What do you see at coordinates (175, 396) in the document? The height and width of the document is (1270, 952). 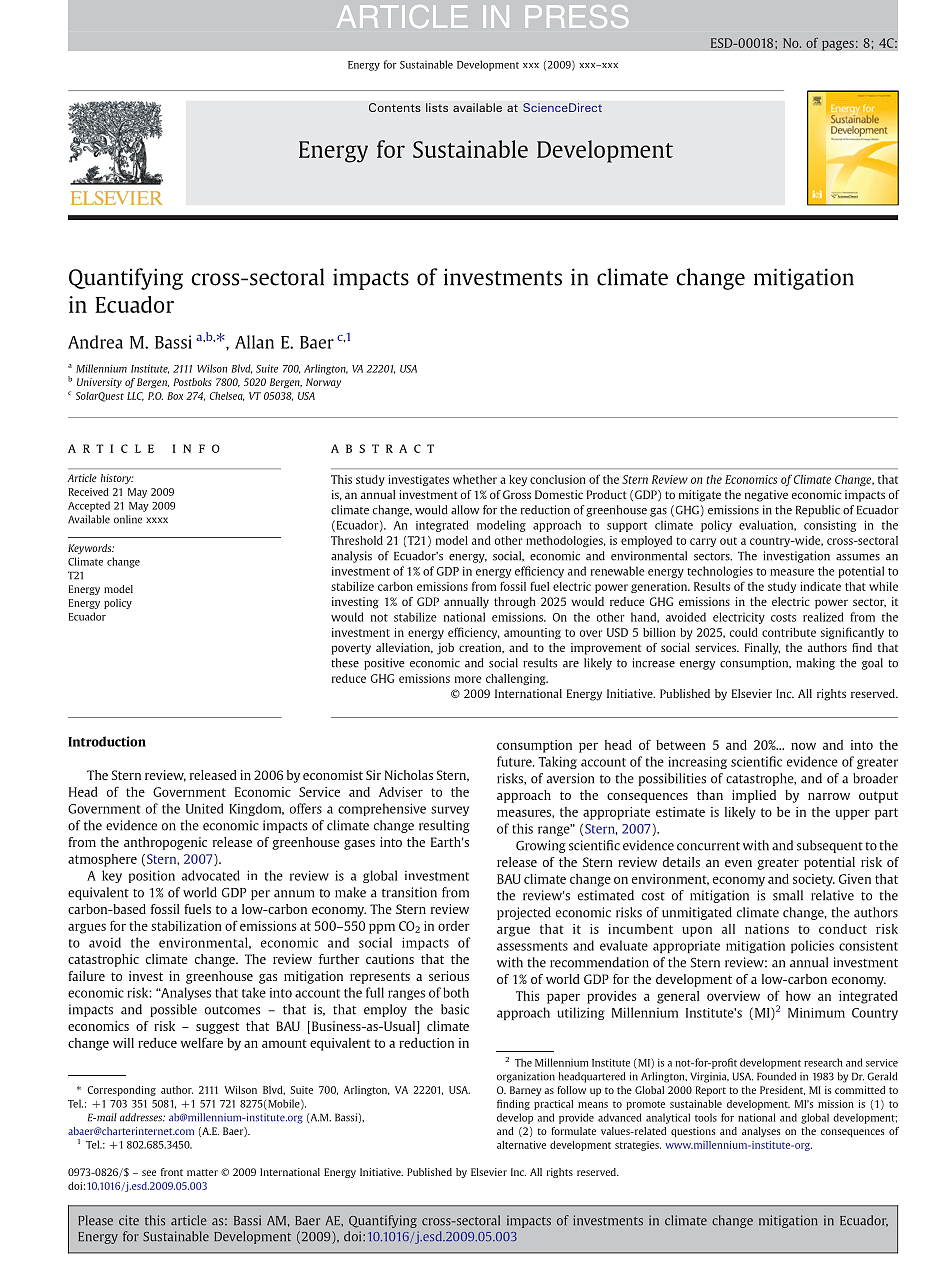 I see `Box` at bounding box center [175, 396].
